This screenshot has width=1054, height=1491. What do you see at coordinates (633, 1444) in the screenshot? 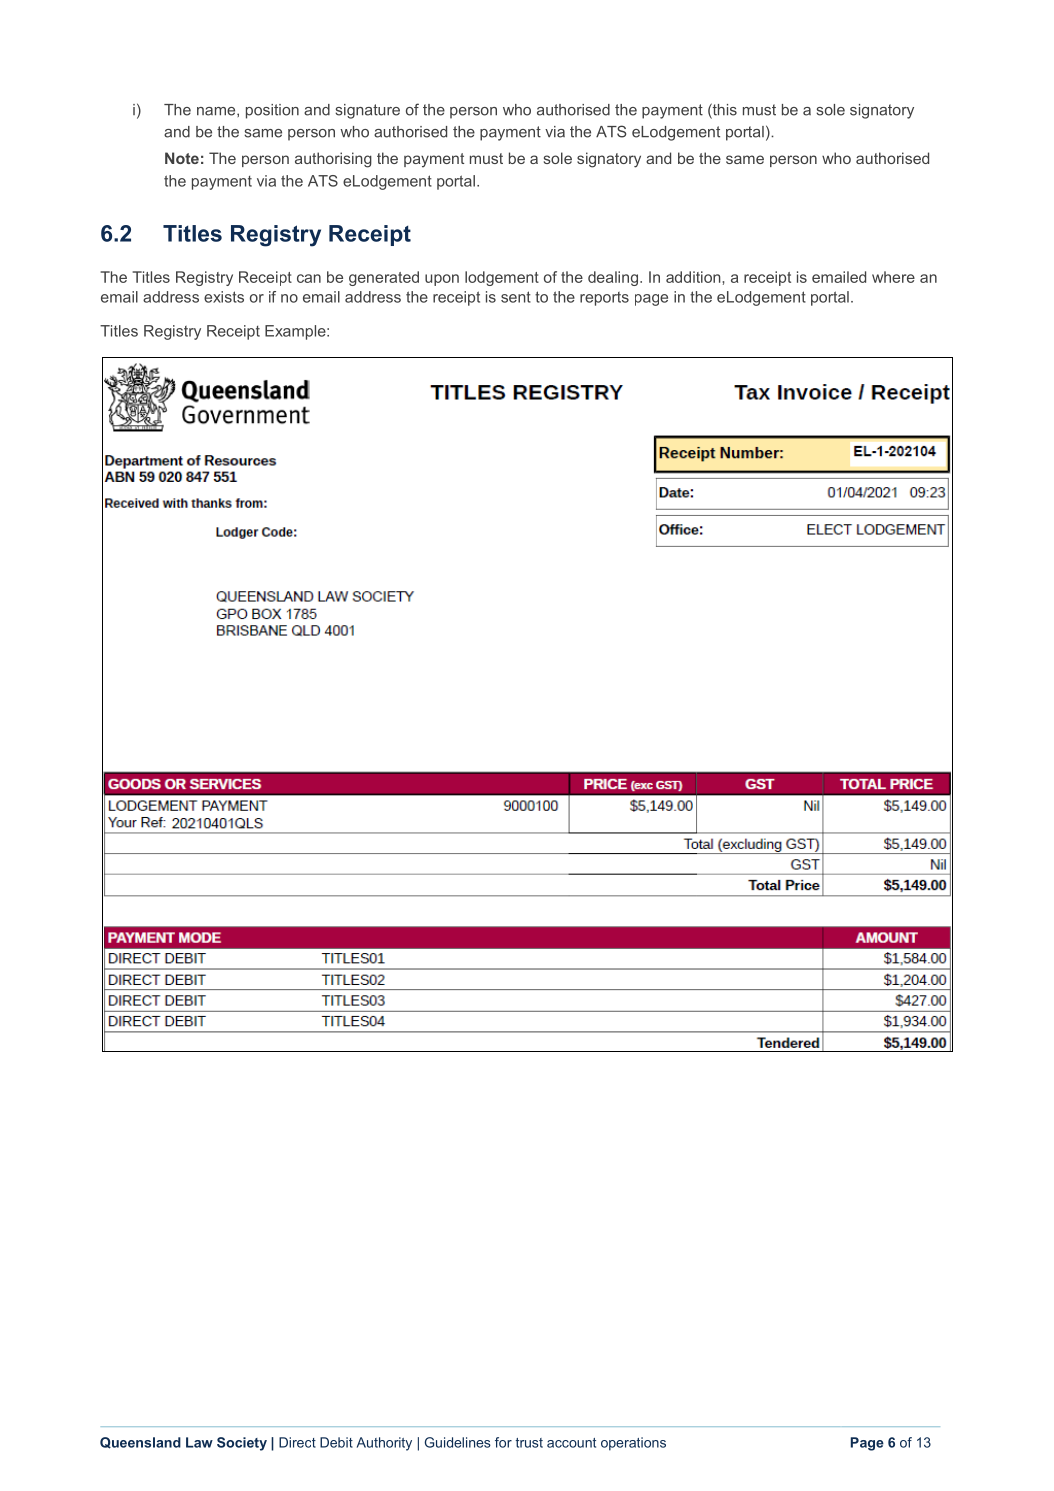
I see `operations` at bounding box center [633, 1444].
